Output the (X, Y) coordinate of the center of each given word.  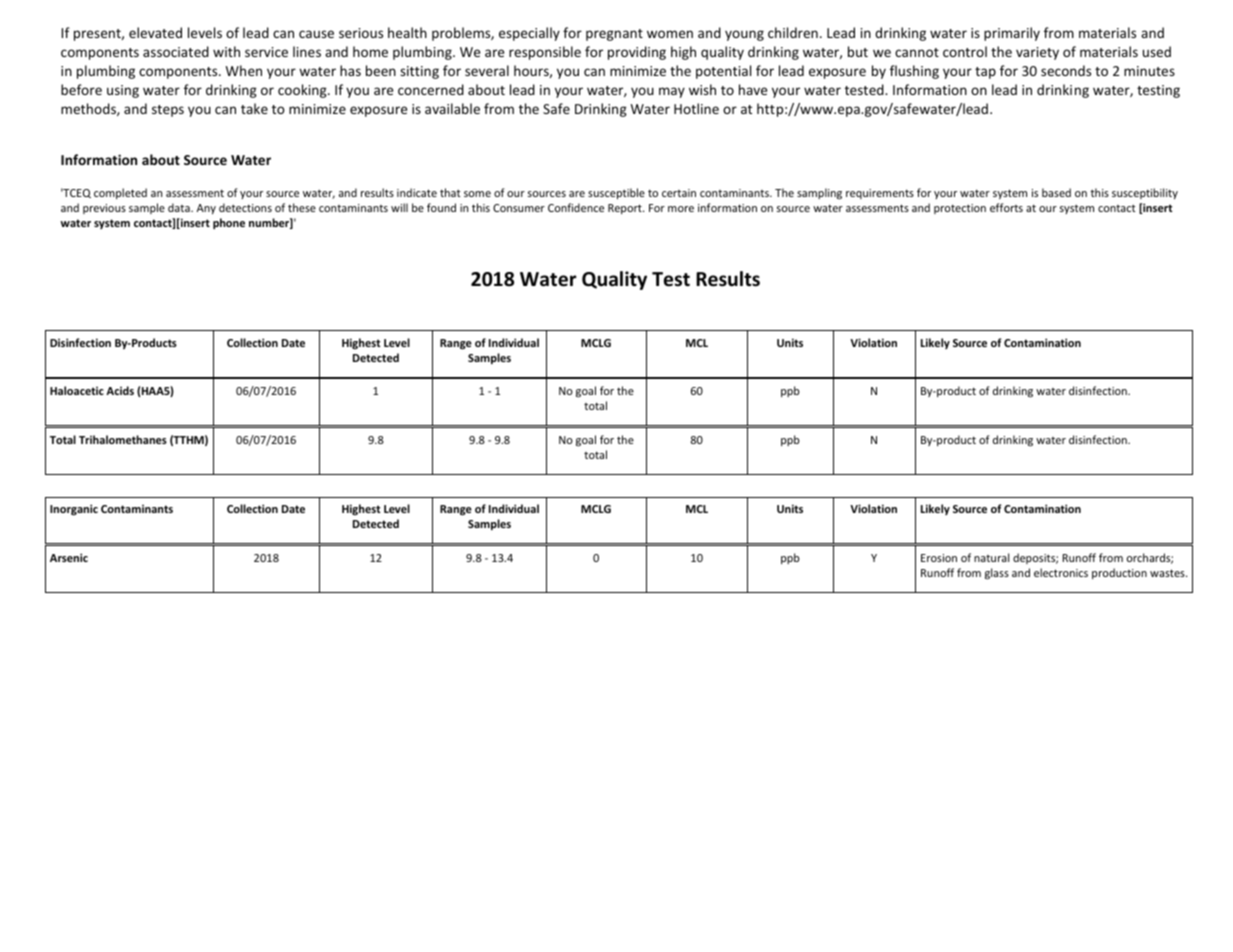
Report (626, 209)
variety (1037, 53)
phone (229, 223)
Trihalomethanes (123, 439)
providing (637, 53)
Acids (120, 390)
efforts (1006, 207)
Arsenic (69, 557)
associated (176, 51)
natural (991, 557)
